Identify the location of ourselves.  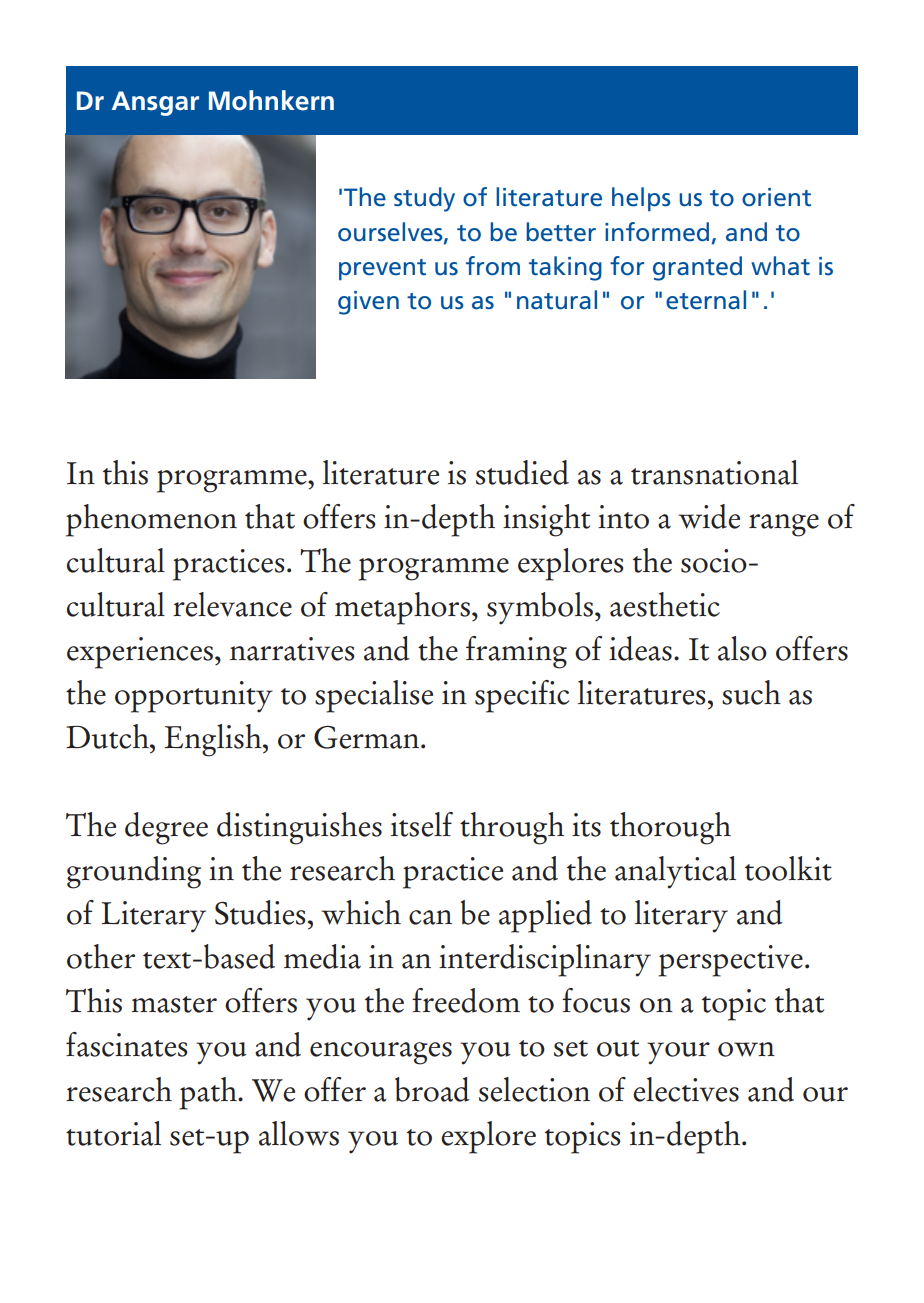
(391, 232).
